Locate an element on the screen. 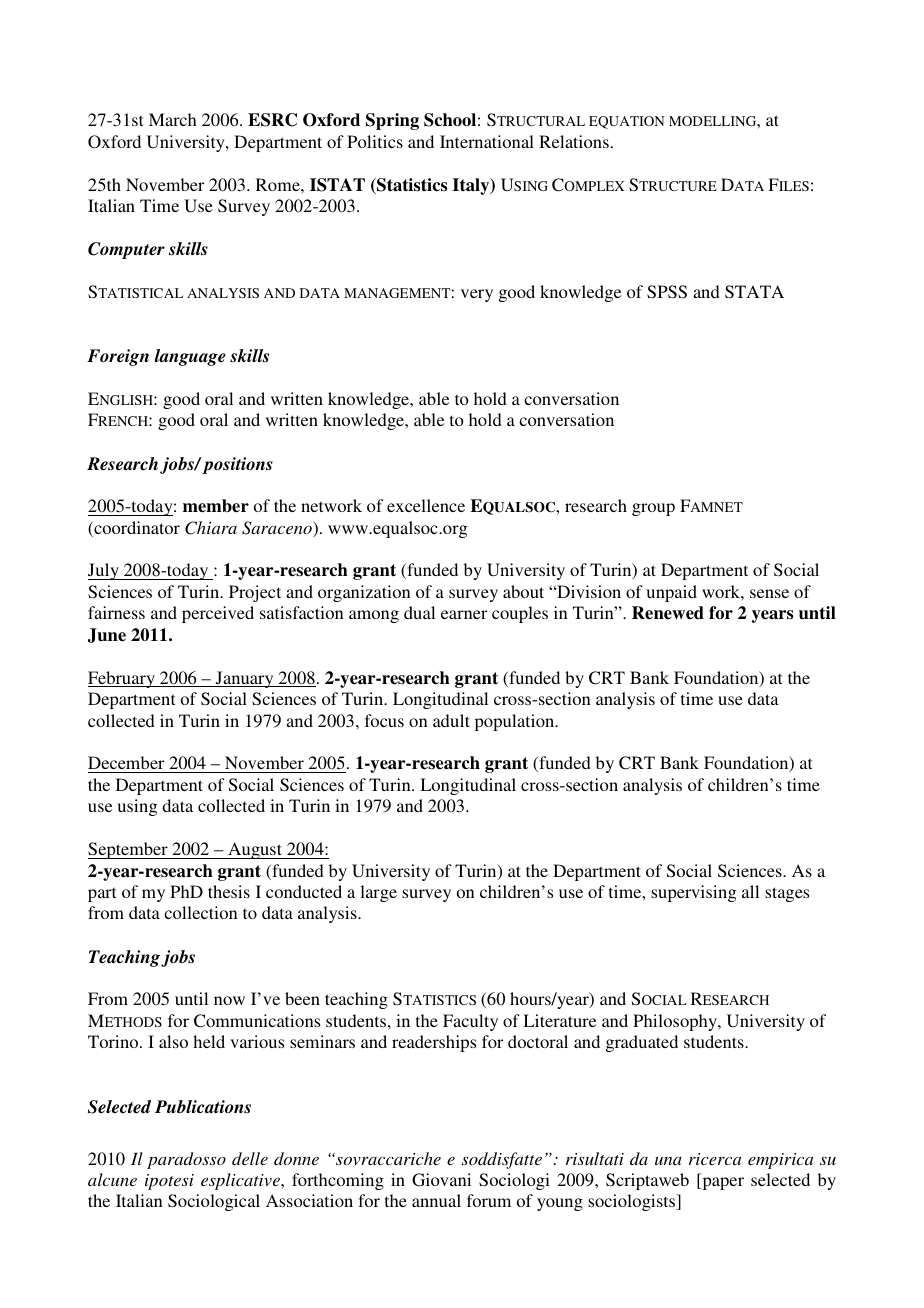  excellence is located at coordinates (426, 505).
